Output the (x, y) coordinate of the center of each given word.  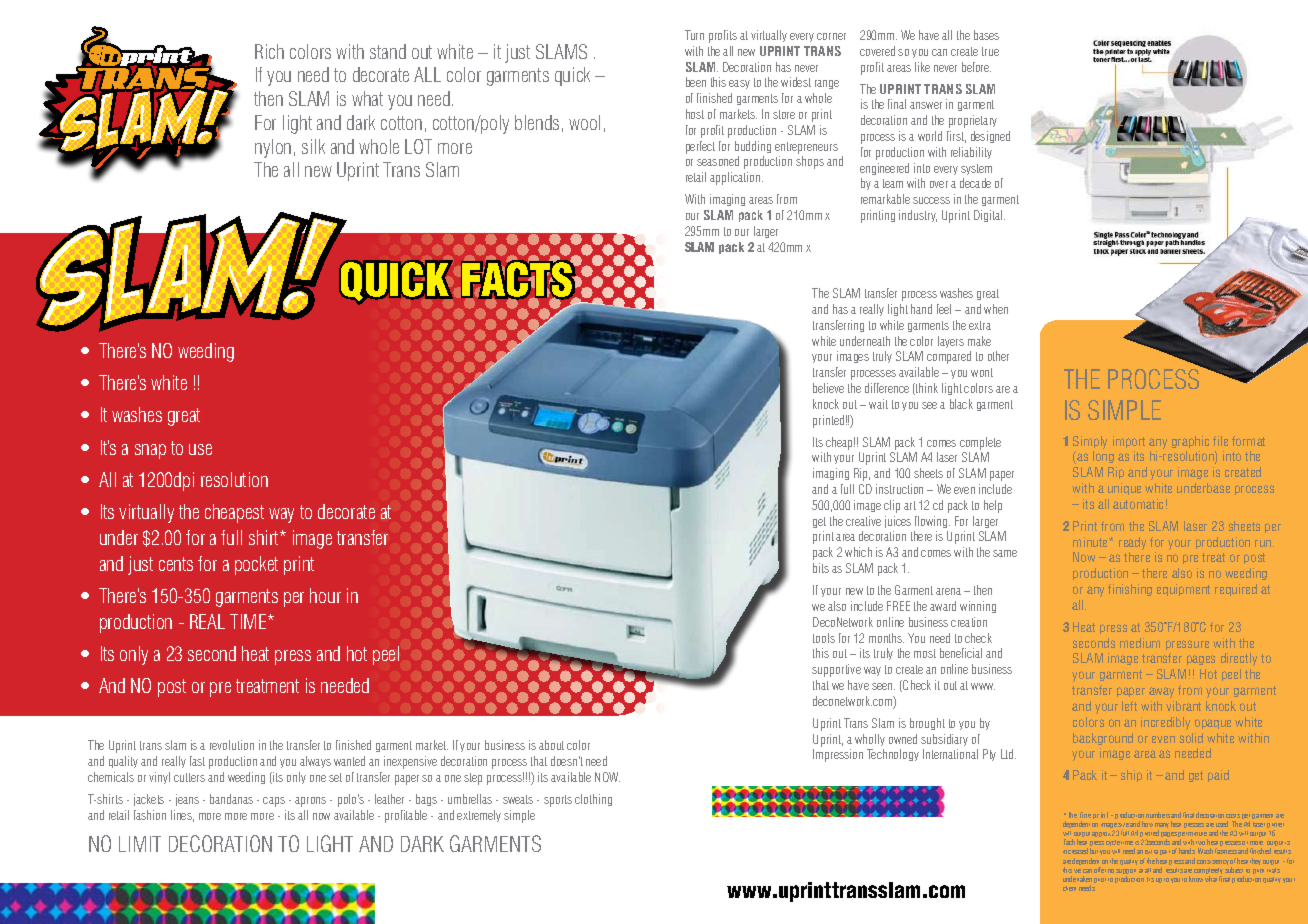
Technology (893, 755)
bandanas (231, 799)
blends (537, 122)
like (922, 67)
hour (325, 595)
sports (558, 801)
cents (176, 564)
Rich (269, 51)
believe (828, 388)
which (858, 552)
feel (944, 309)
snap (150, 451)
